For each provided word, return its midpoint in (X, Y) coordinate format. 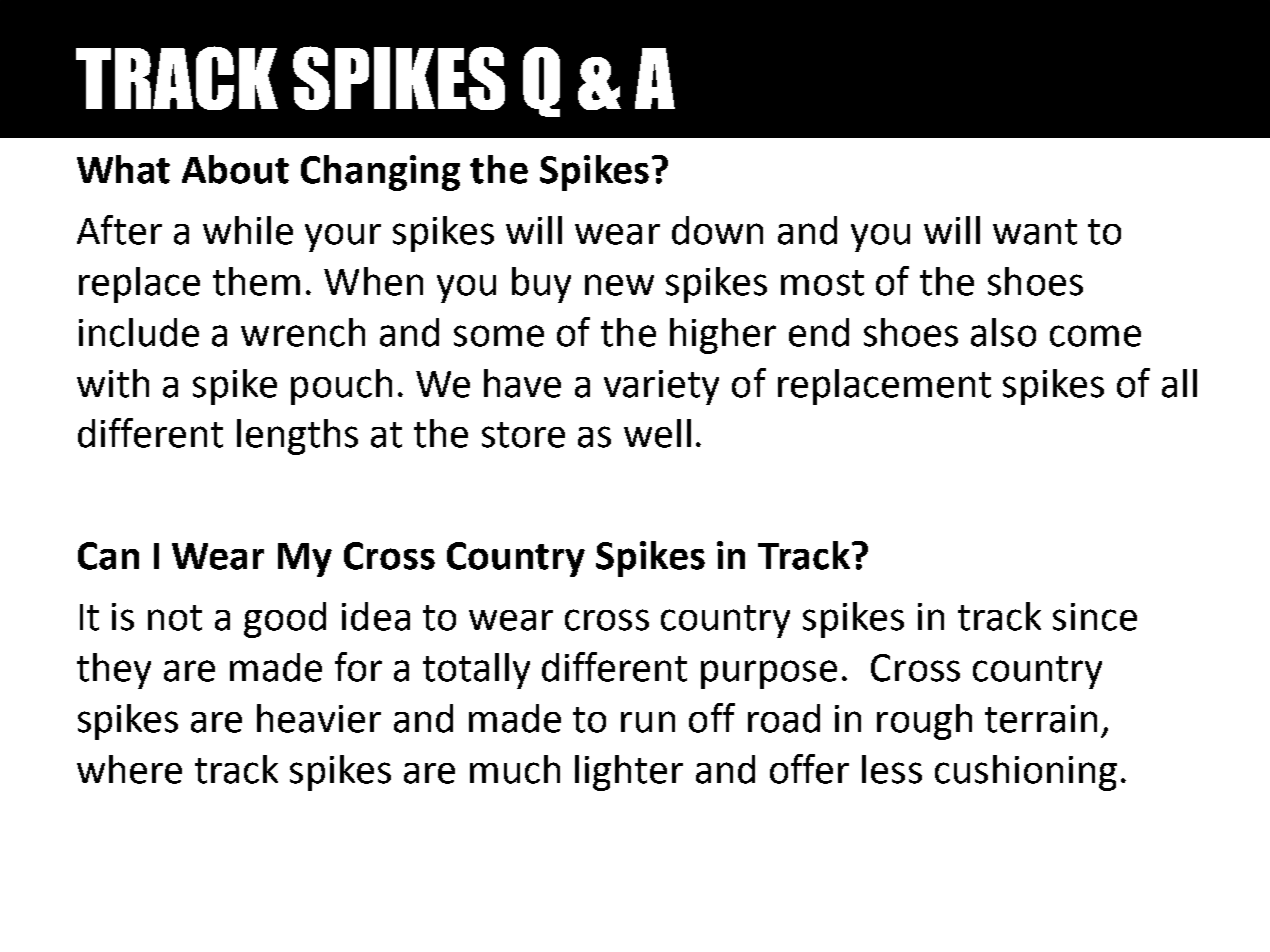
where (129, 769)
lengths (297, 437)
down (717, 230)
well (657, 433)
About (235, 169)
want (1035, 232)
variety (661, 387)
